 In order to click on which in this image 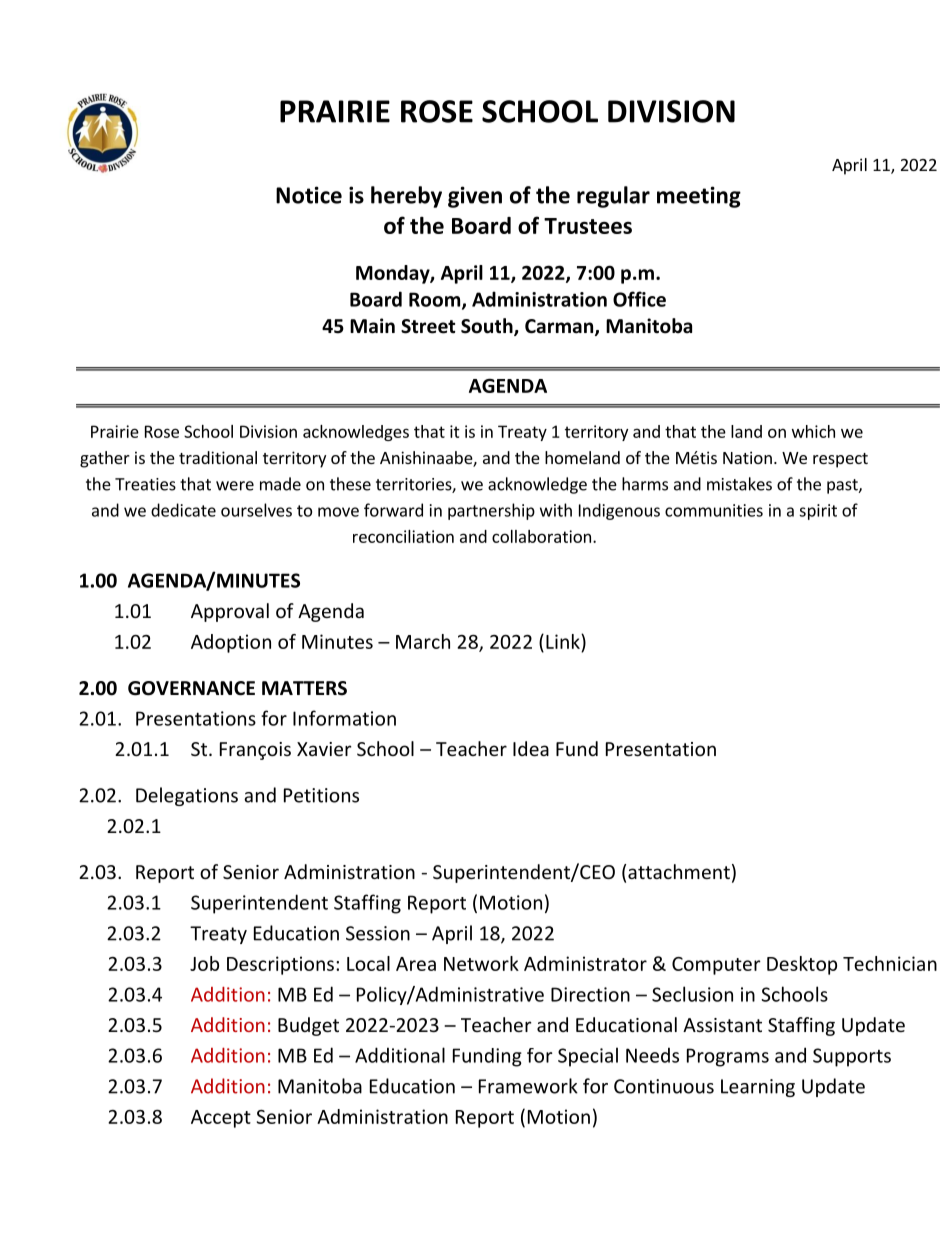, I will do `click(813, 431)`.
